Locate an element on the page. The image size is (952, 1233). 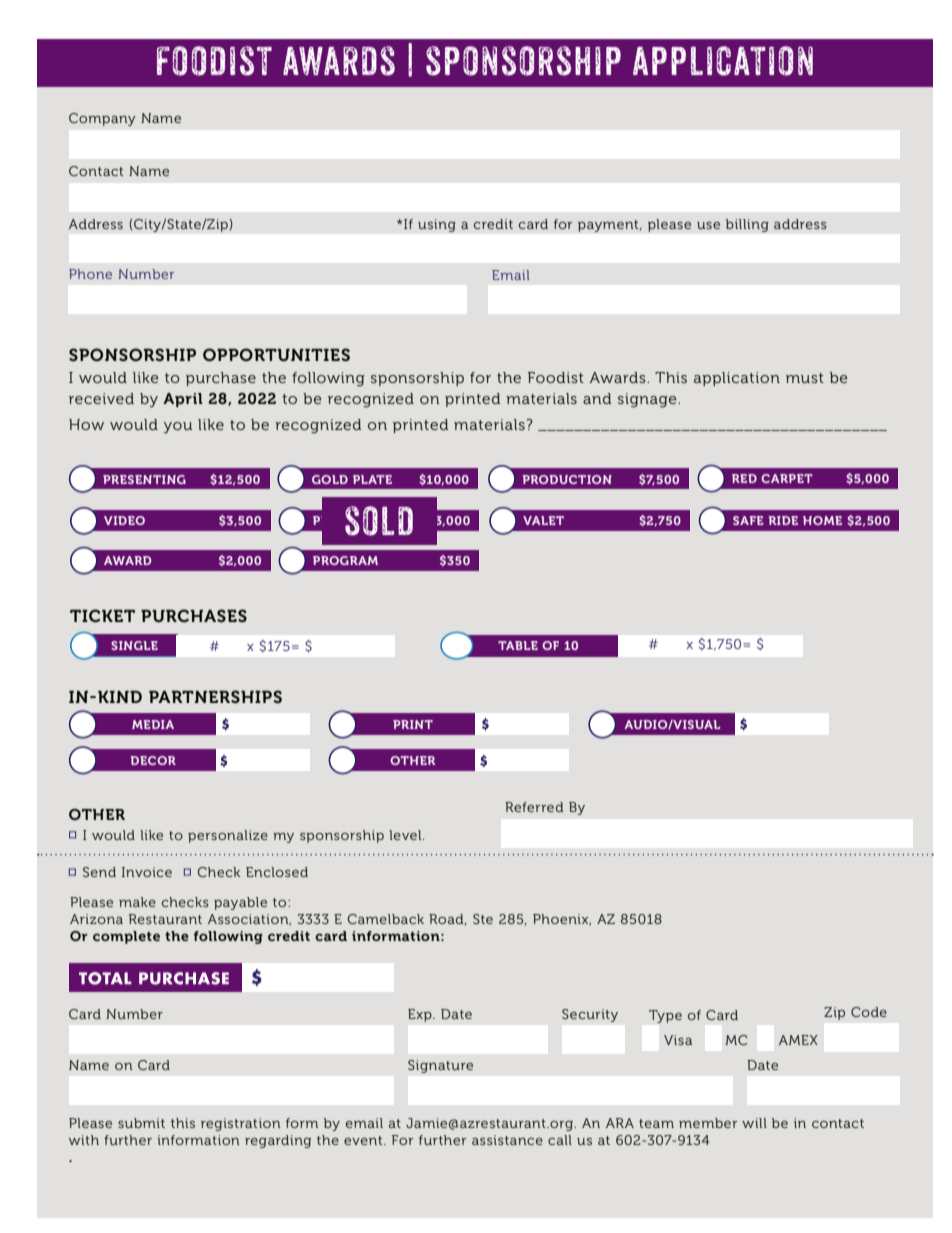
DECOR is located at coordinates (153, 760).
